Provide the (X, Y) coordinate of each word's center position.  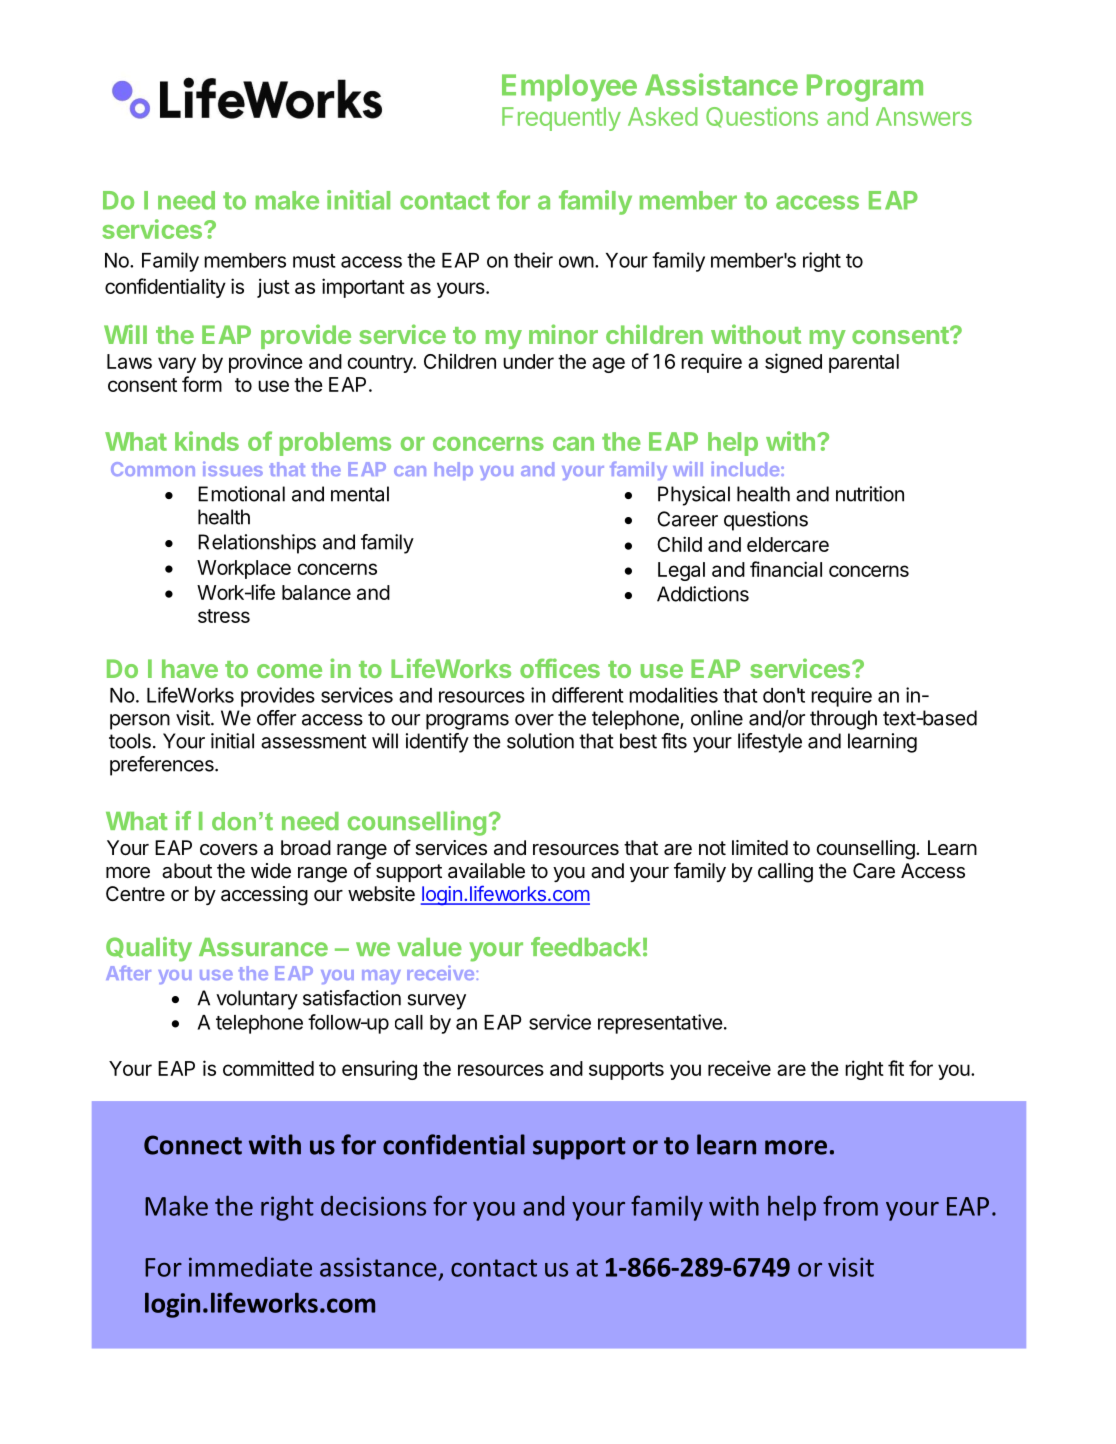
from (850, 1205)
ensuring (379, 1070)
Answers (924, 116)
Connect (193, 1145)
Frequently (561, 119)
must (314, 261)
